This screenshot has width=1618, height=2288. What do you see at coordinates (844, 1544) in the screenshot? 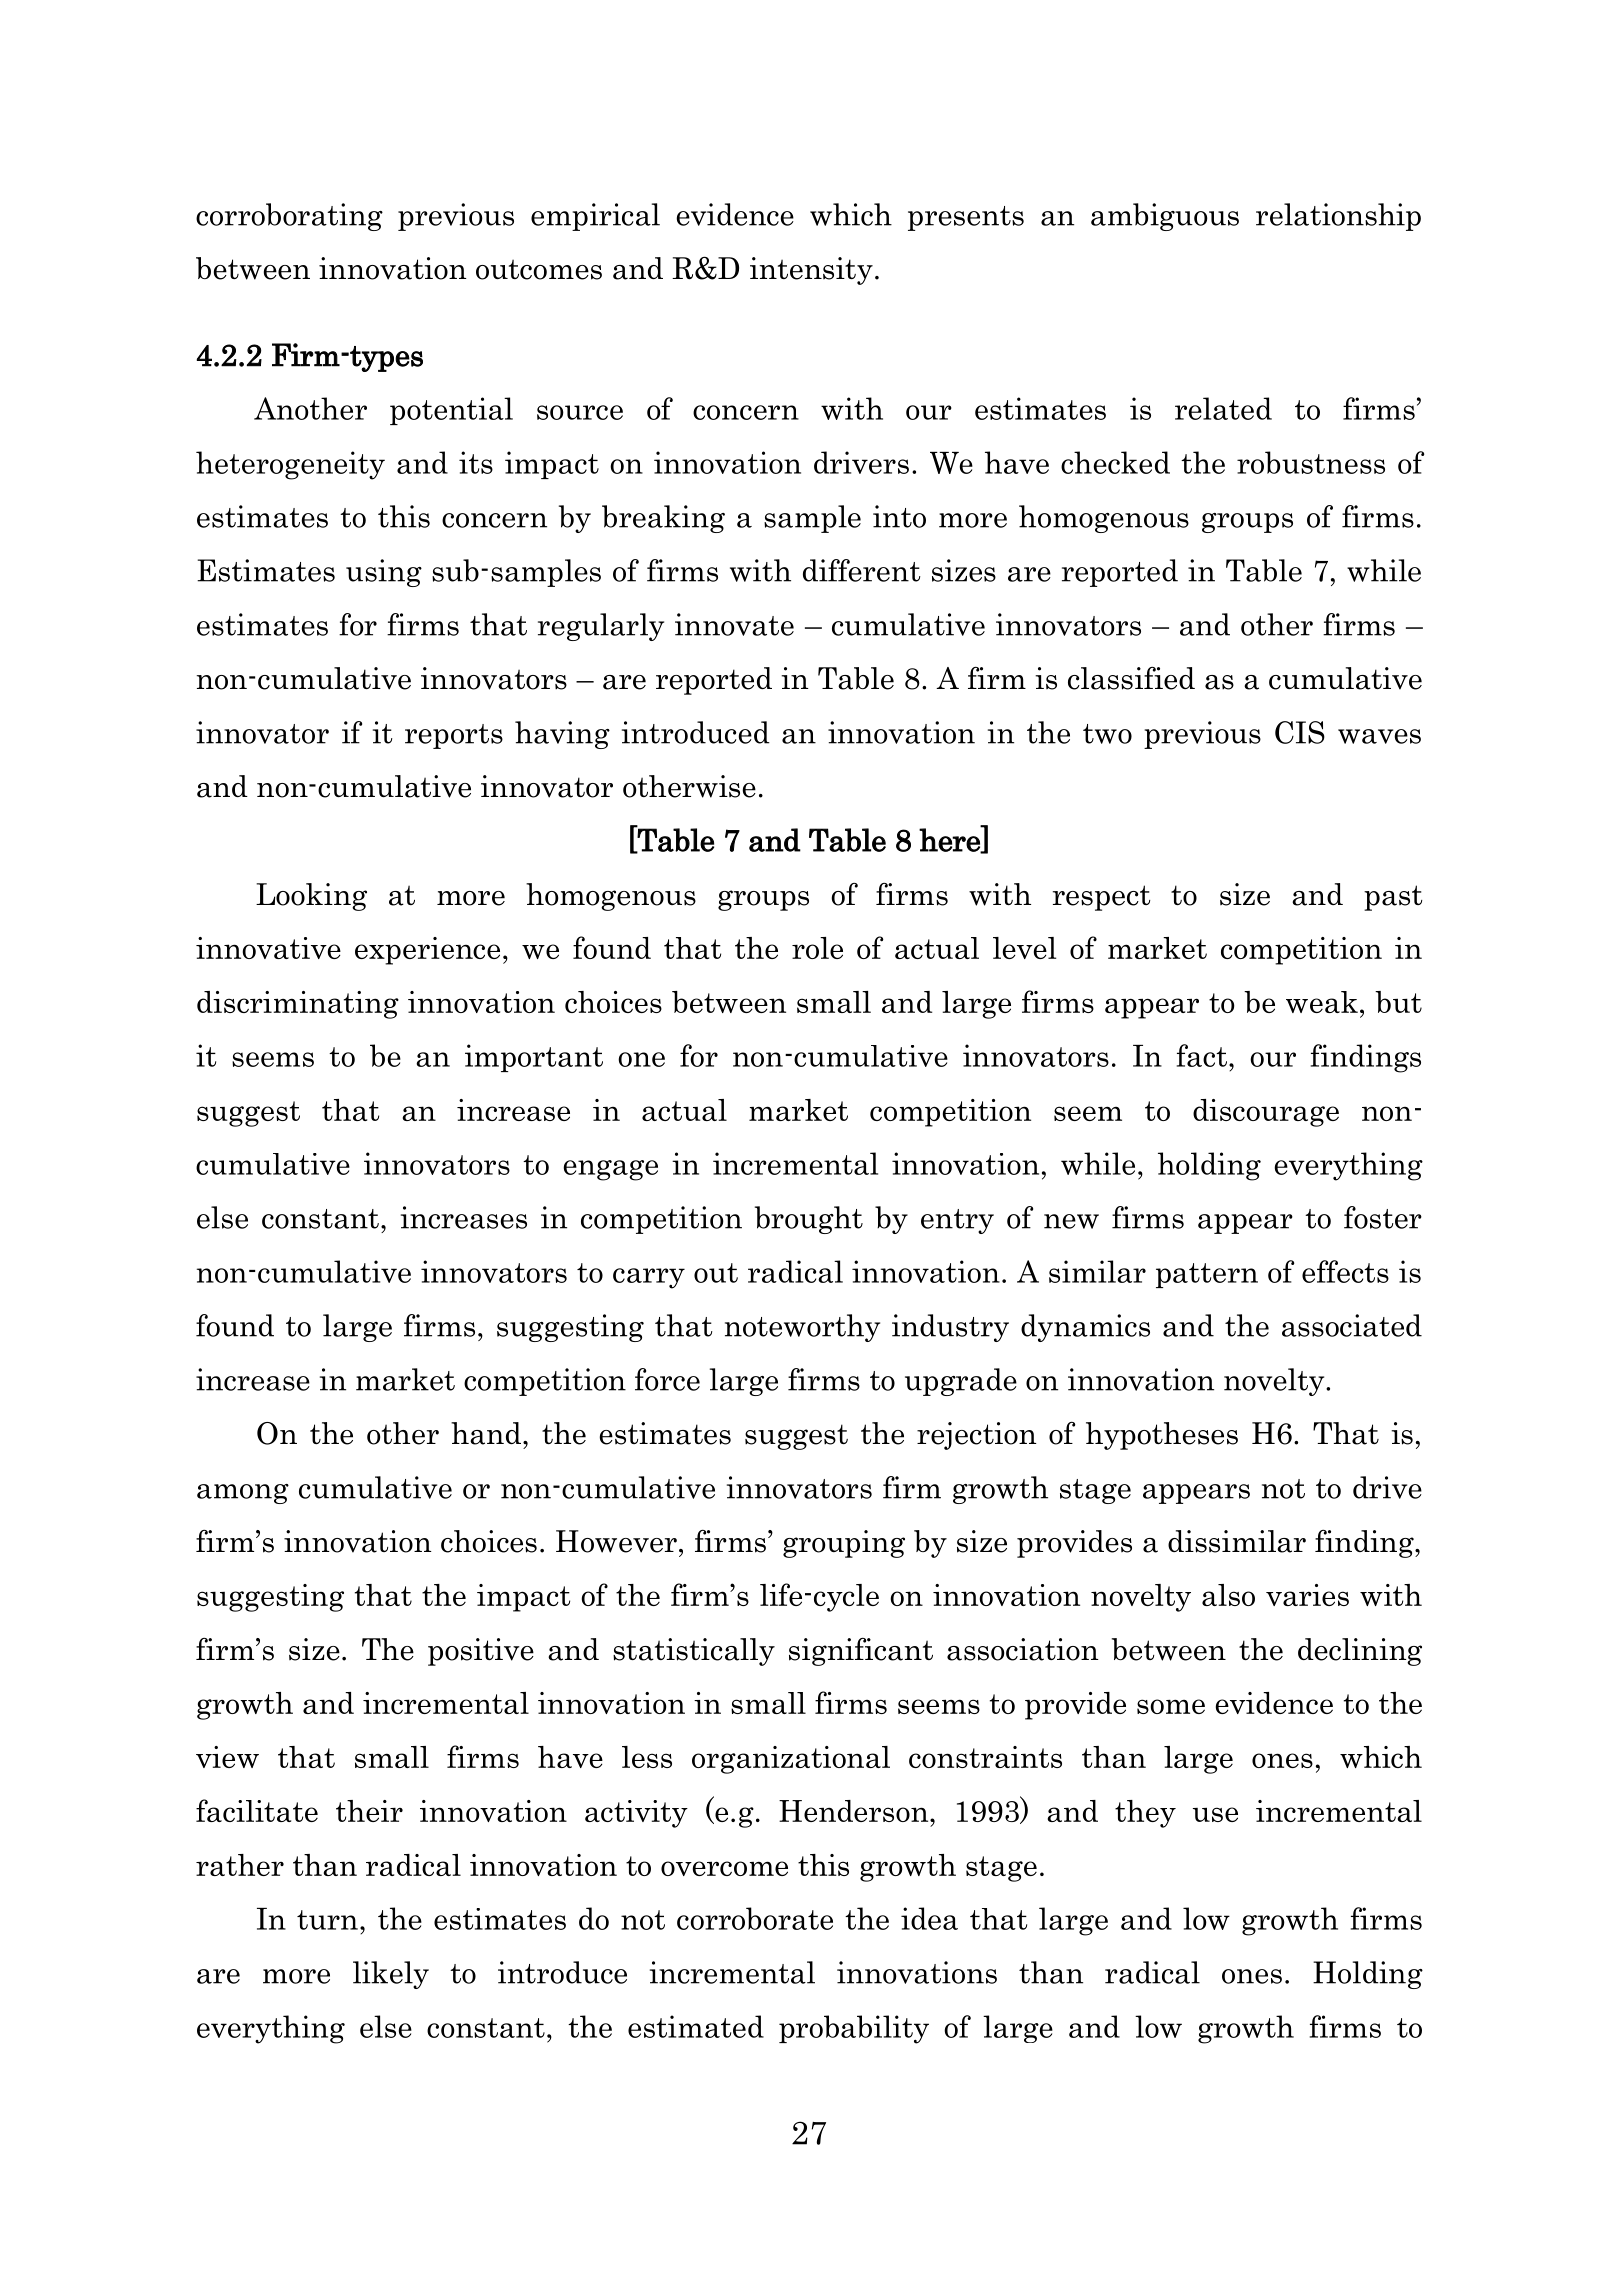
I see `grouping` at bounding box center [844, 1544].
